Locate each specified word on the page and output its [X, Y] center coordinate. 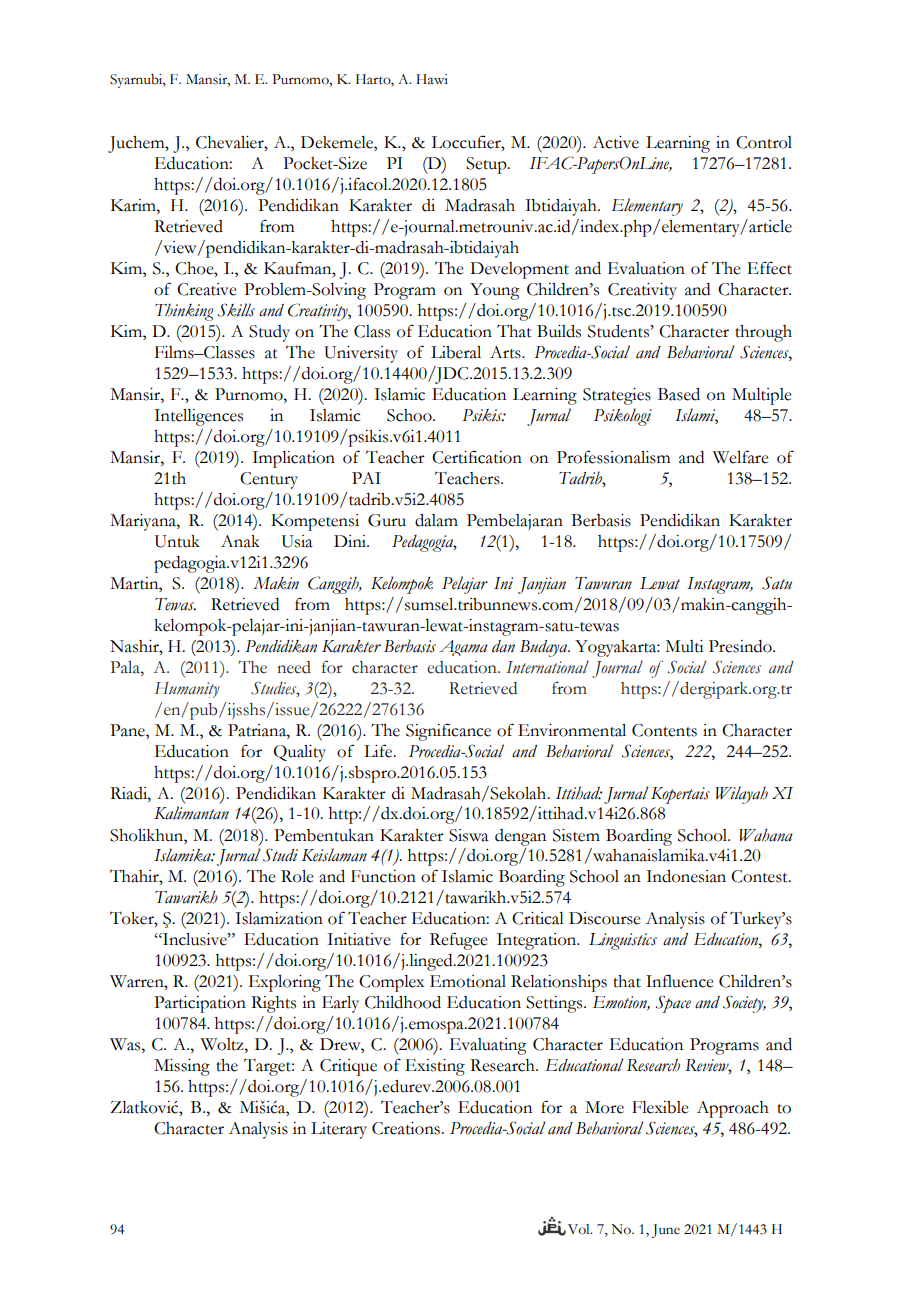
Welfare [741, 457]
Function [383, 876]
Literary [339, 1130]
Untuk [177, 541]
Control [764, 142]
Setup [487, 165]
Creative [207, 289]
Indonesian [686, 876]
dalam [436, 520]
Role [297, 876]
